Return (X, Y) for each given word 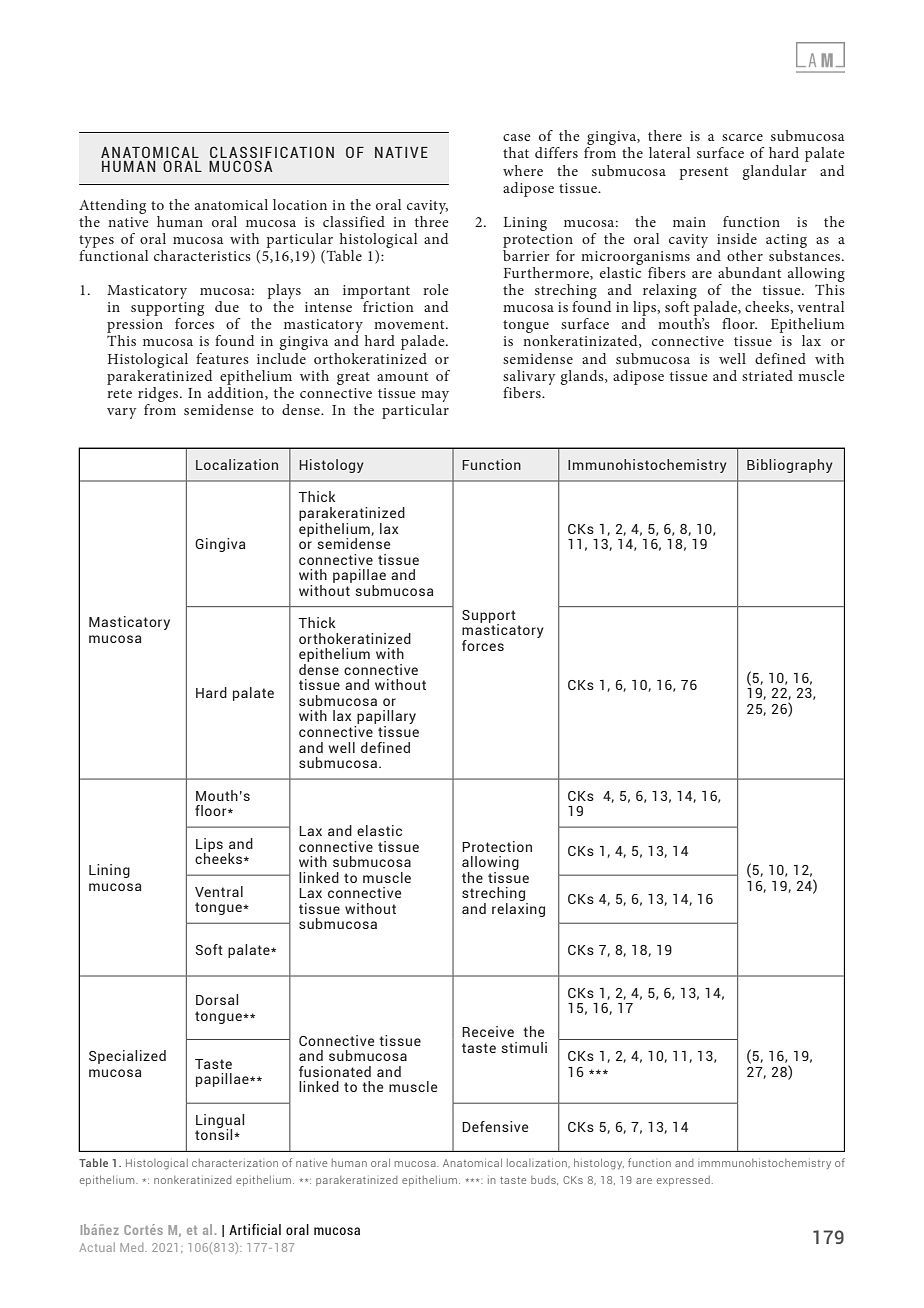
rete (119, 393)
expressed (683, 1181)
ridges (158, 394)
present (704, 173)
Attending (112, 206)
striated (767, 375)
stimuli (524, 1047)
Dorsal (217, 999)
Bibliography (790, 466)
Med (133, 1247)
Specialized (127, 1057)
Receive (488, 1031)
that (516, 152)
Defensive (495, 1126)
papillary (385, 718)
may (435, 396)
